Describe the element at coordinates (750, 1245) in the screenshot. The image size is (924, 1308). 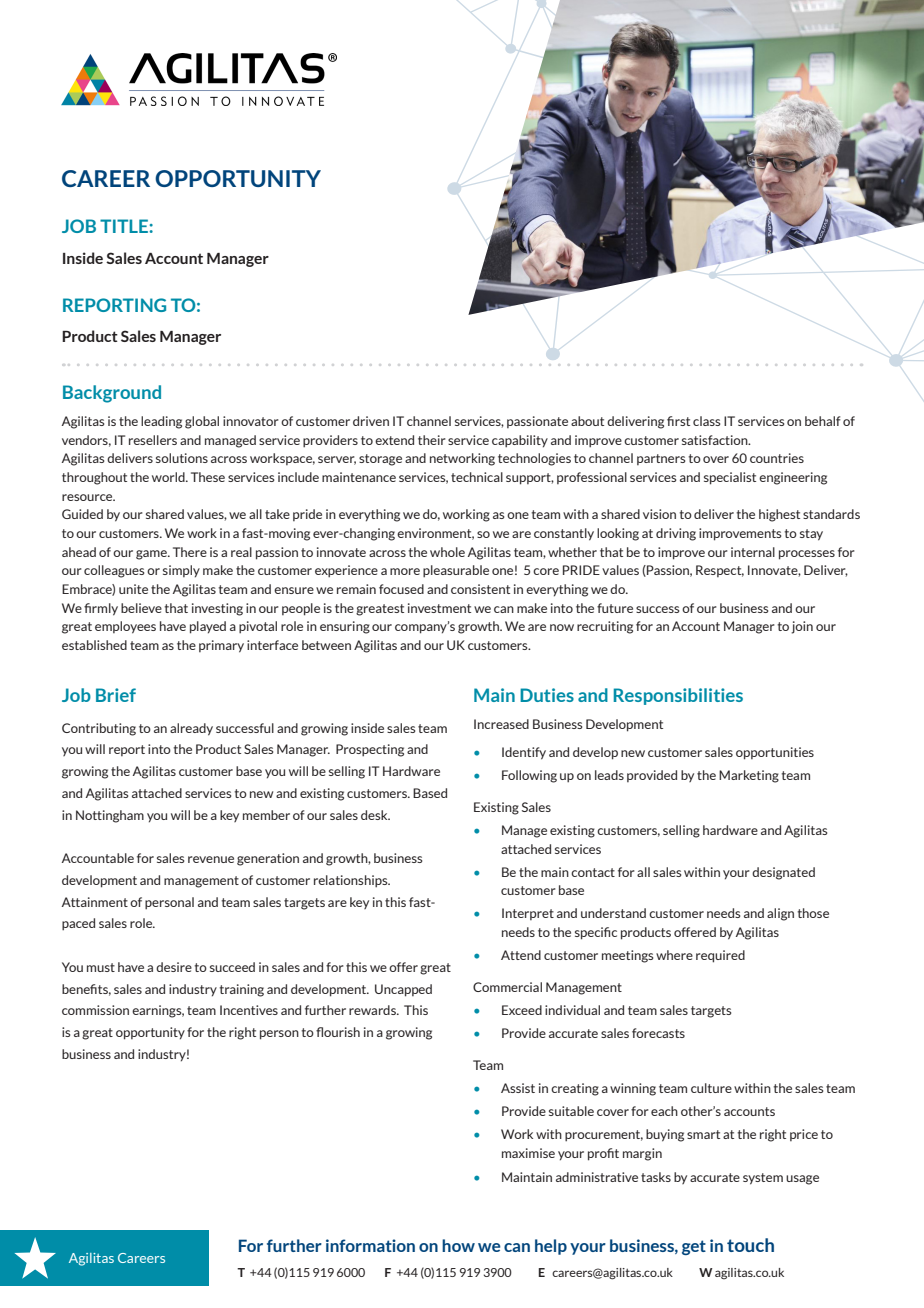
I see `touch` at that location.
